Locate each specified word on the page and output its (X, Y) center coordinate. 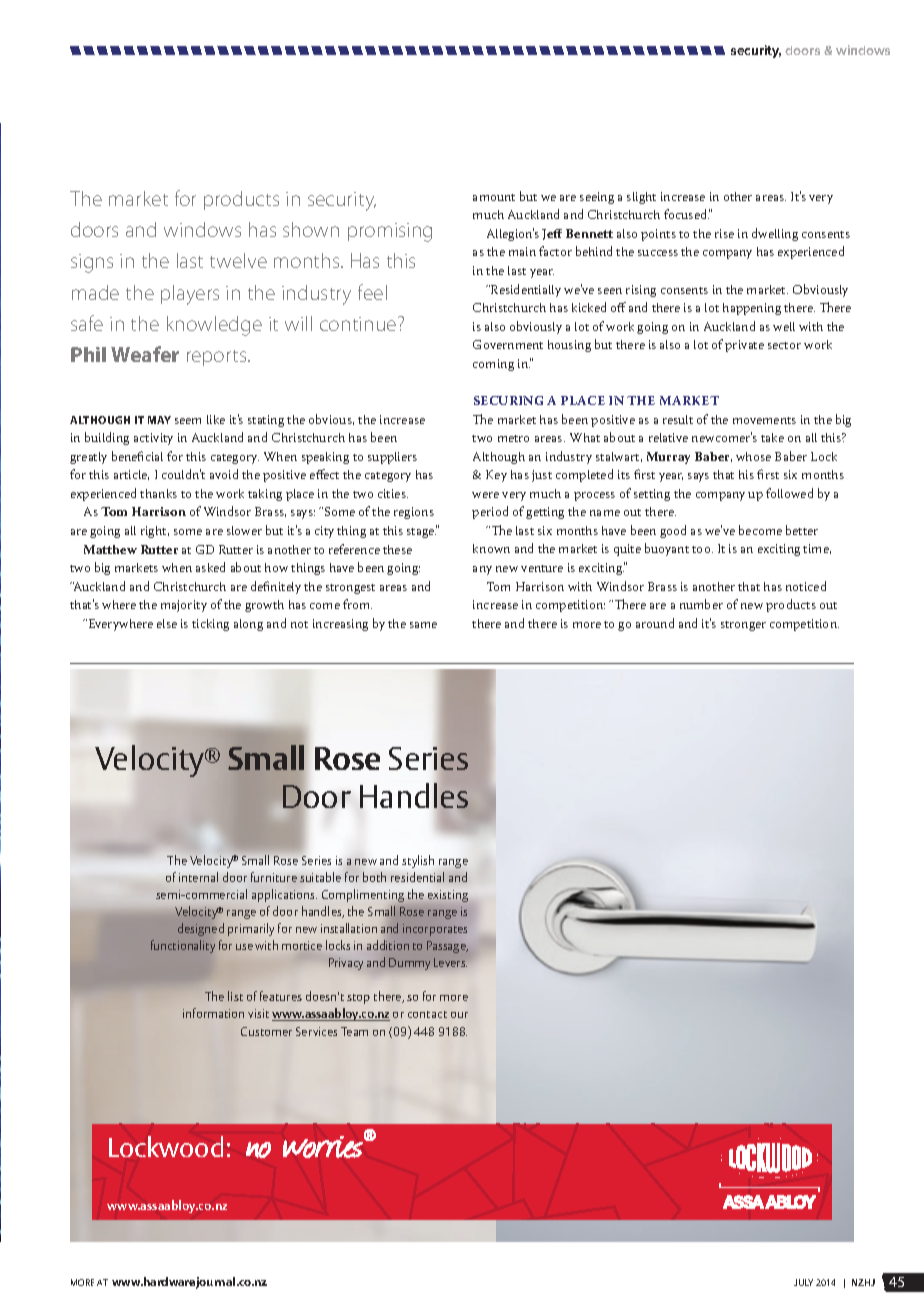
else (167, 623)
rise (724, 233)
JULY (803, 1282)
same (423, 625)
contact (427, 1014)
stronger (743, 626)
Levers (450, 962)
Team (354, 1031)
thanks (158, 493)
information (213, 1013)
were (485, 495)
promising (390, 232)
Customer (266, 1031)
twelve (238, 260)
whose (753, 456)
